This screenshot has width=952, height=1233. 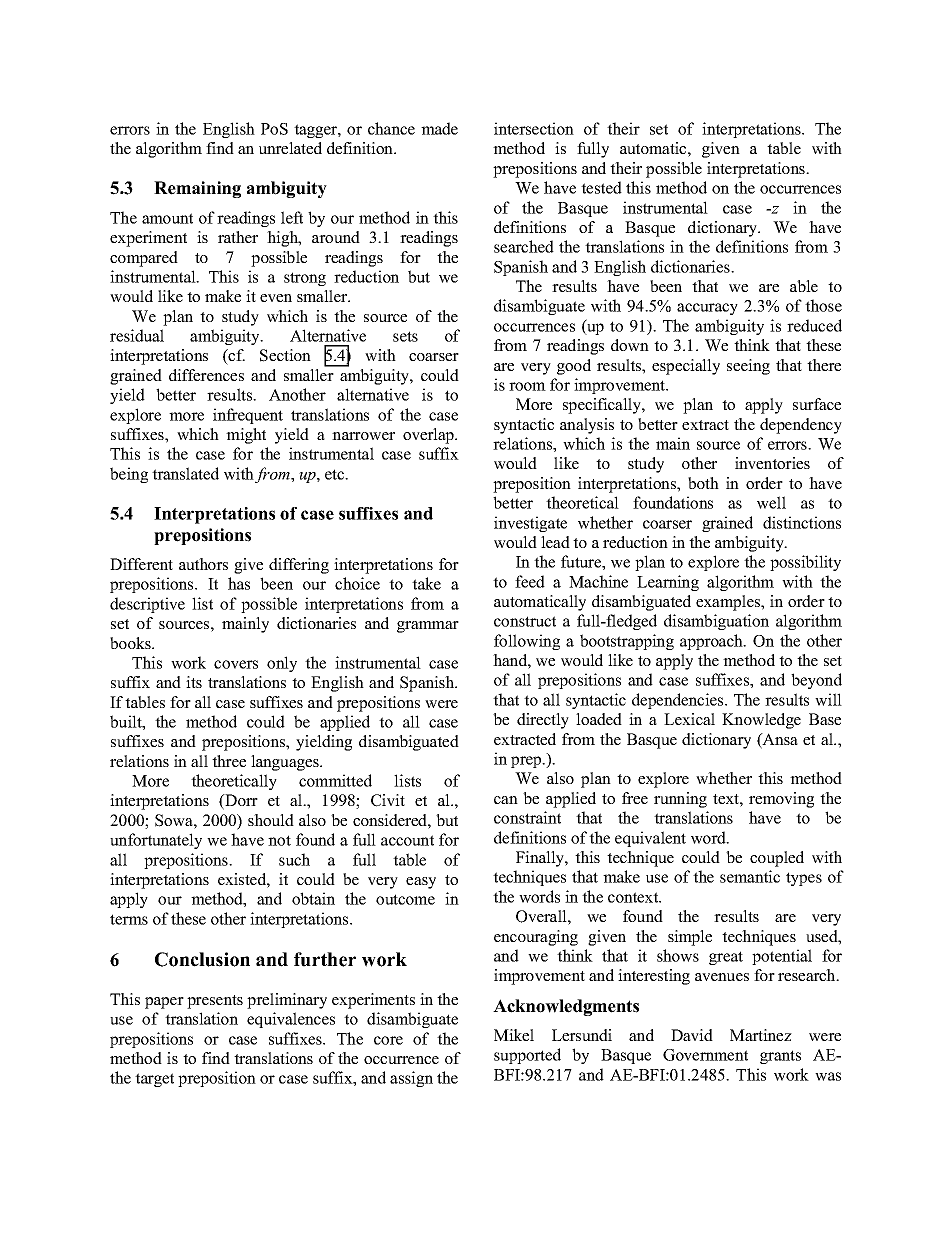 I want to click on unrelated, so click(x=290, y=148).
